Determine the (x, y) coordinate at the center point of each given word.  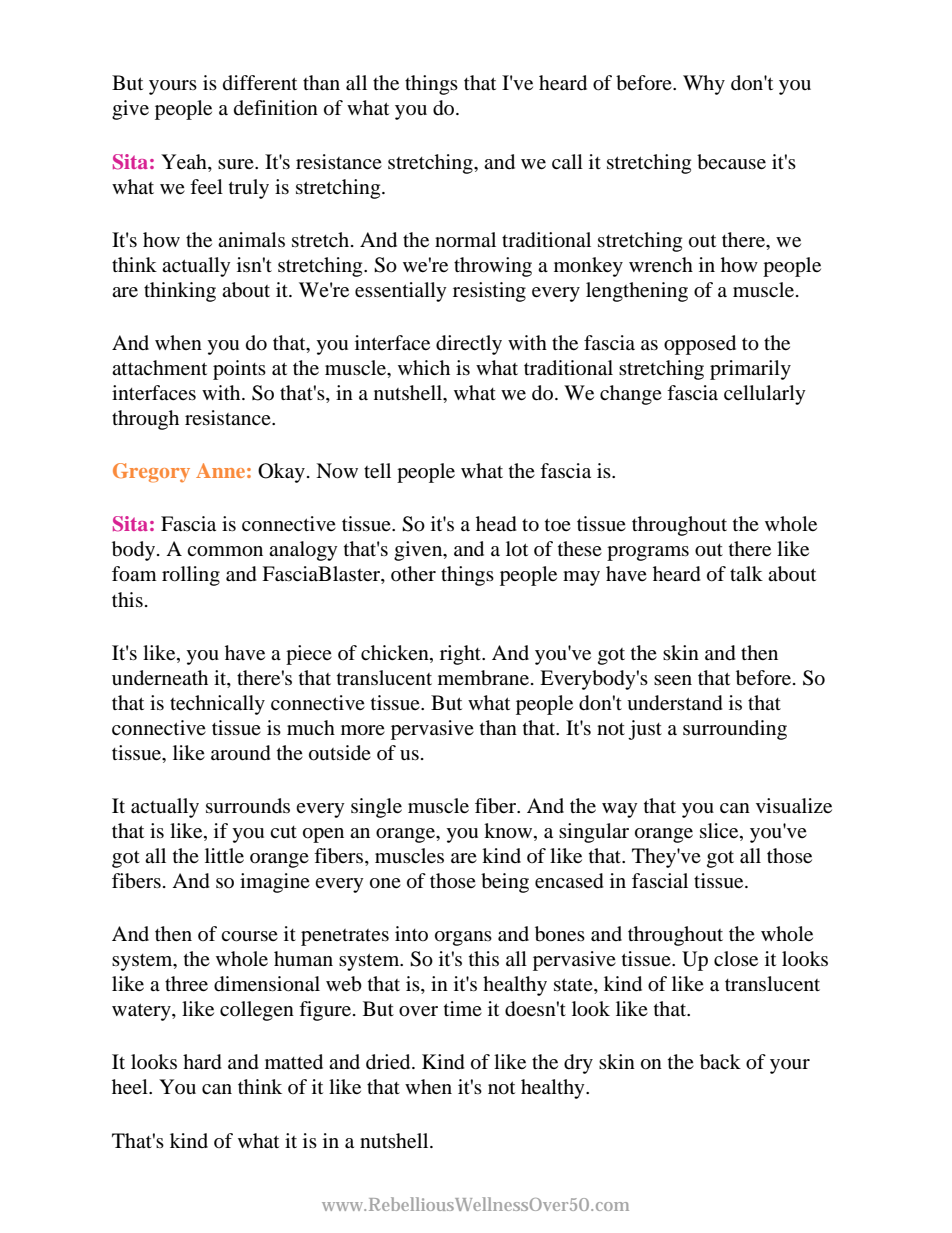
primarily (750, 370)
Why (704, 85)
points (239, 370)
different (260, 82)
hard (202, 1062)
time (463, 1008)
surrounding (735, 730)
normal (465, 240)
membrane (485, 678)
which (424, 367)
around (241, 753)
